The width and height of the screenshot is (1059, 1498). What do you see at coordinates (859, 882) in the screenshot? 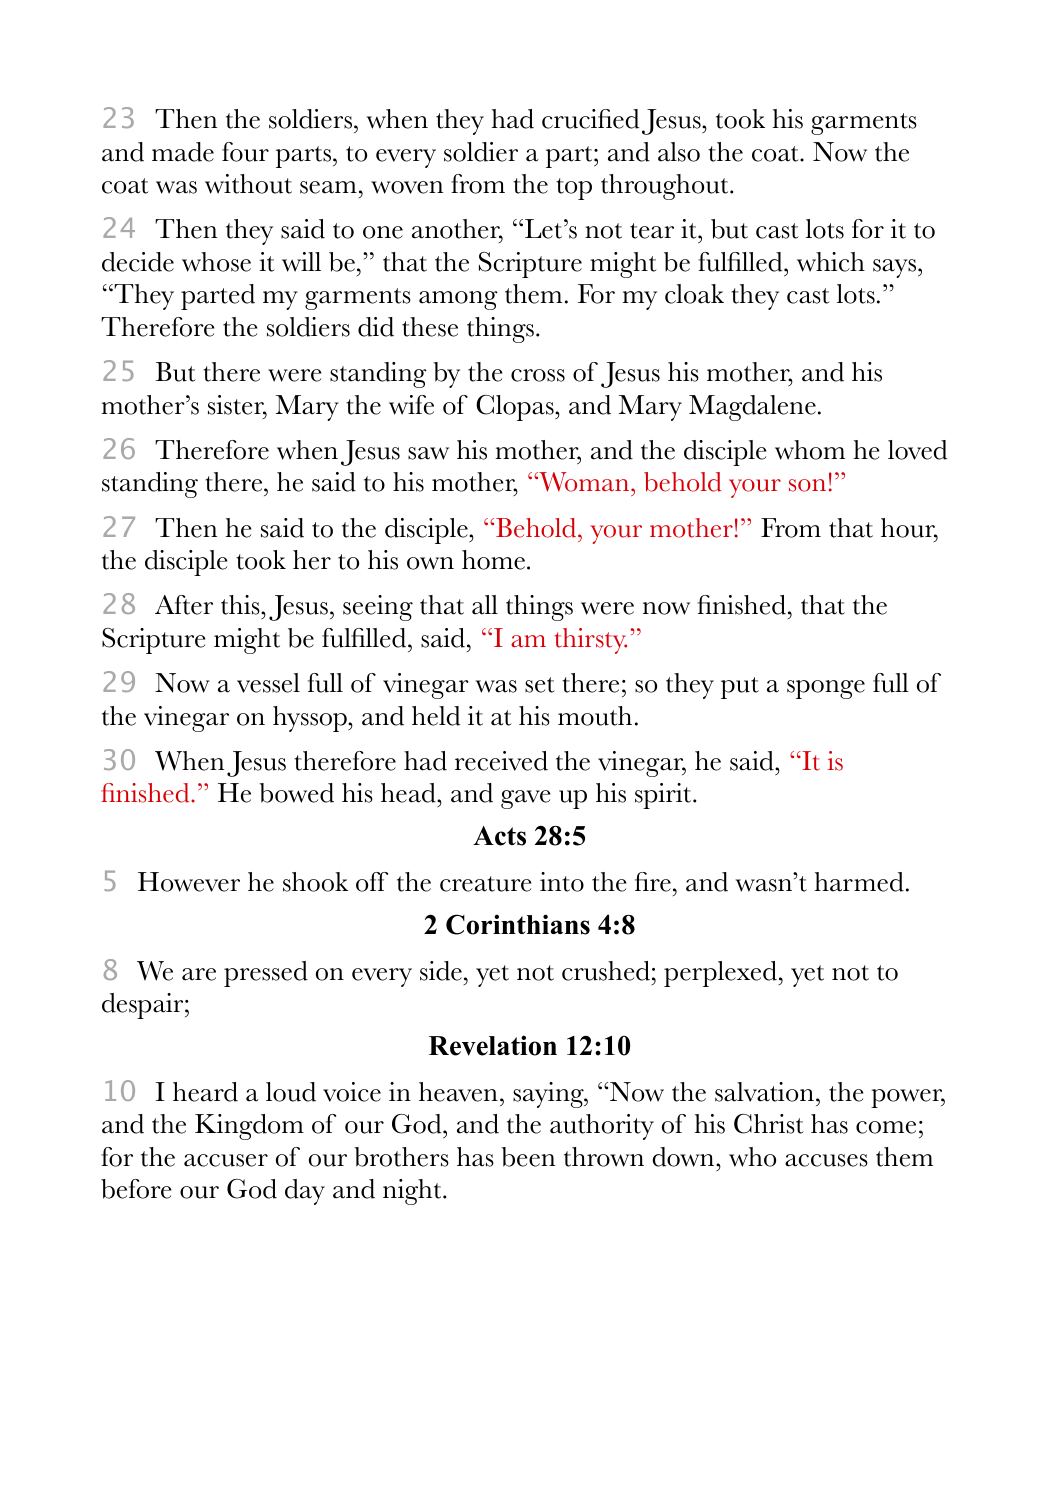
I see `harmed` at bounding box center [859, 882].
